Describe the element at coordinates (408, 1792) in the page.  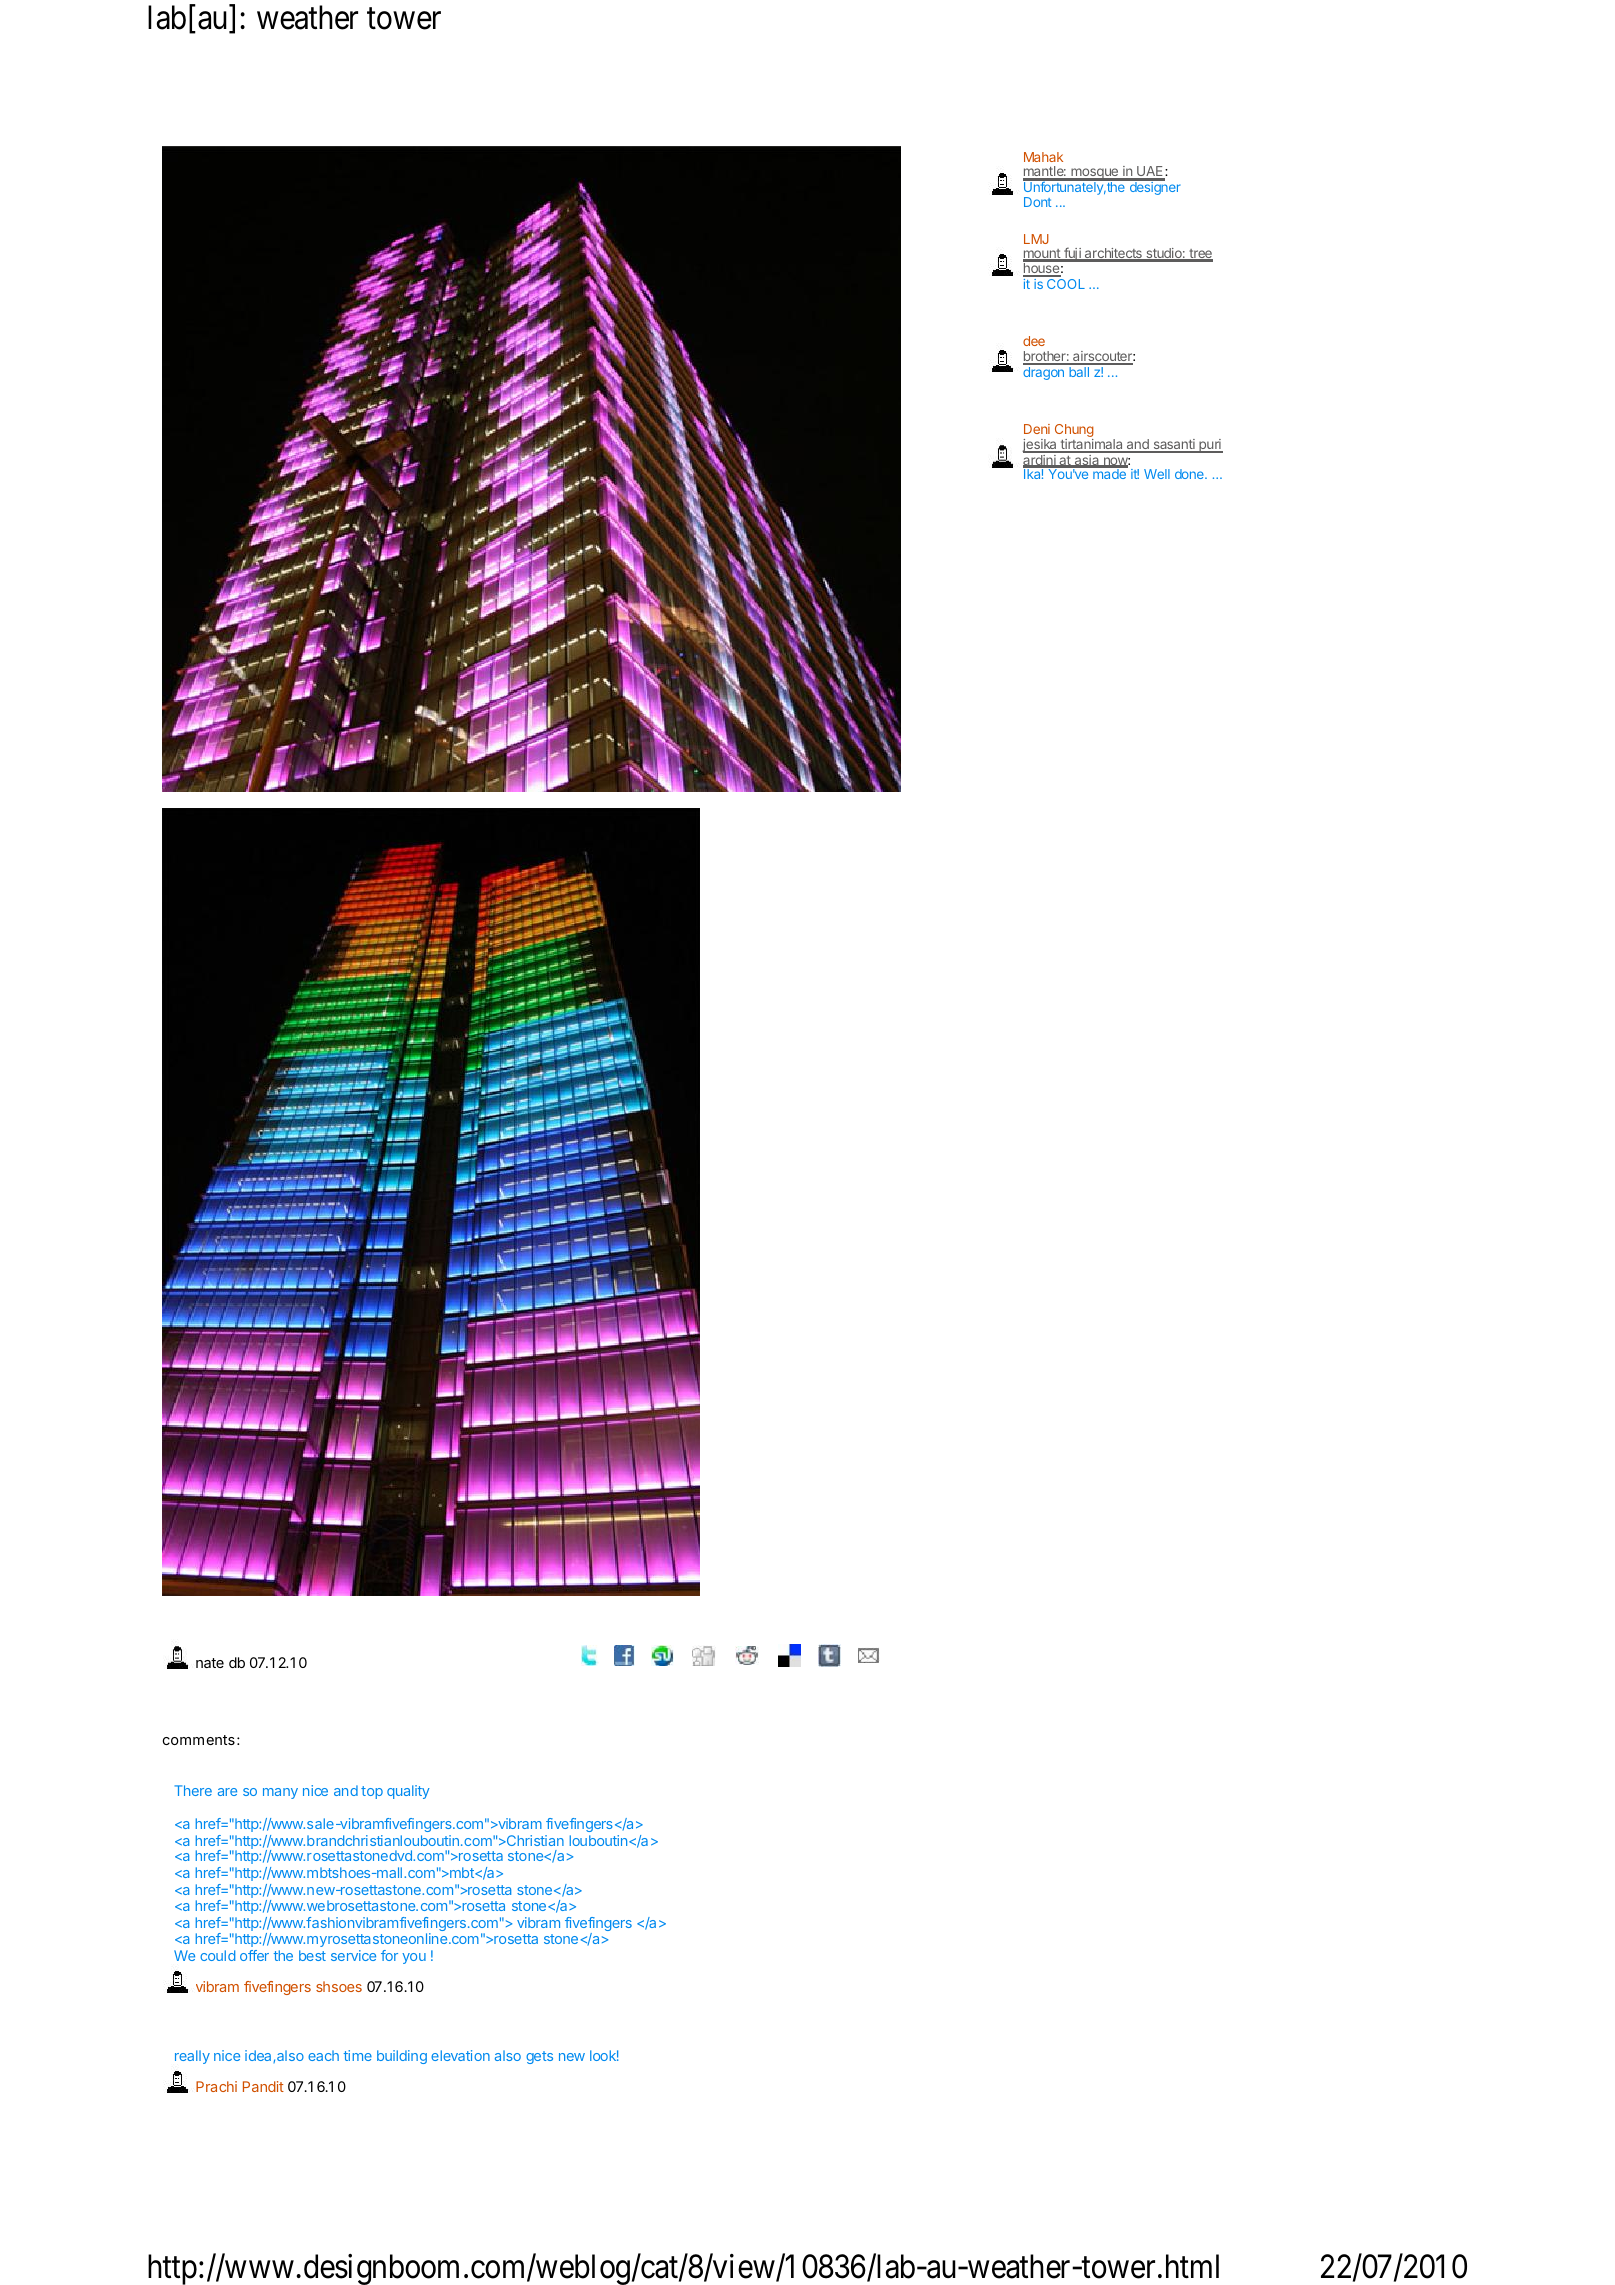
I see `quality` at that location.
